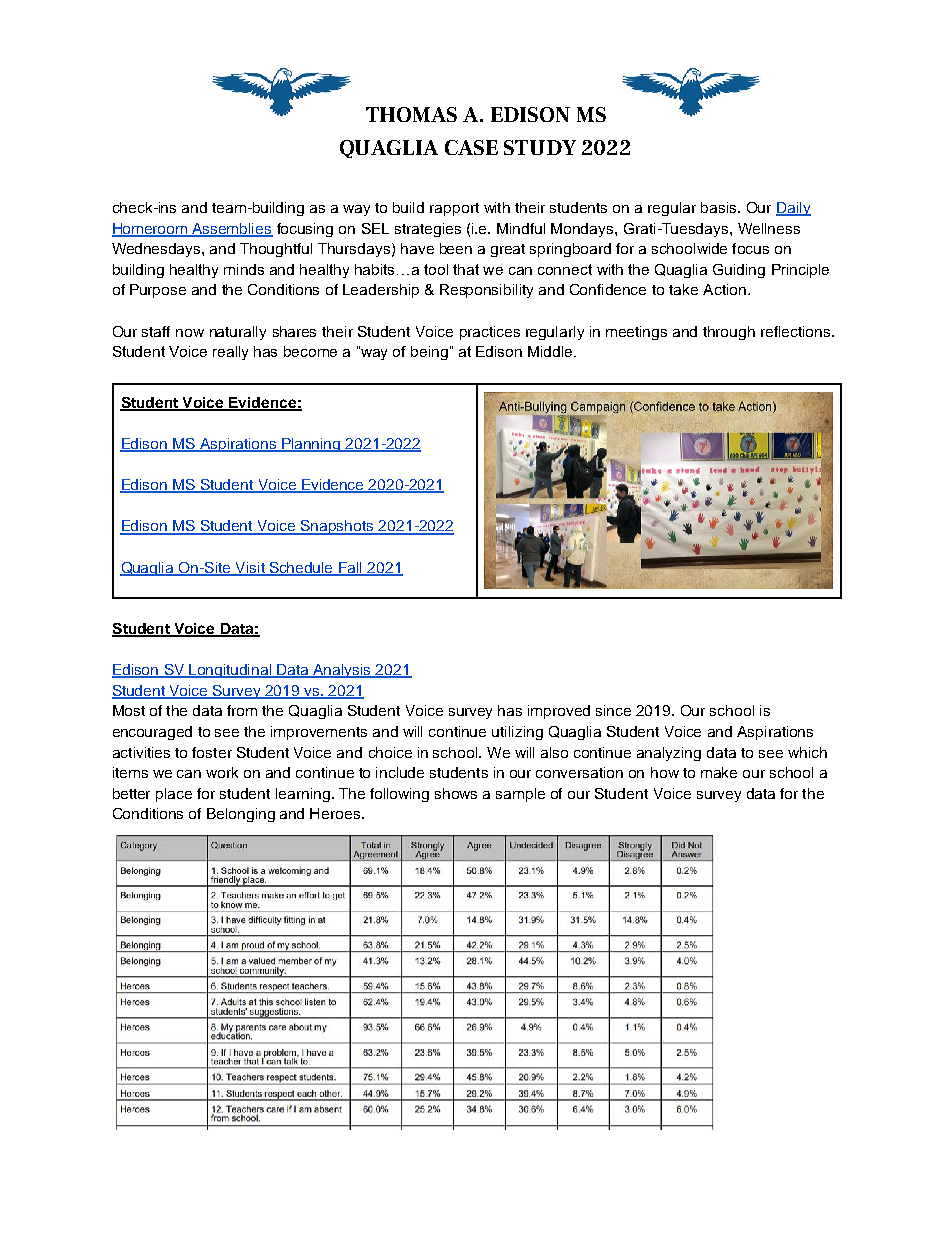 The height and width of the page is (1233, 952). I want to click on place, so click(174, 795).
